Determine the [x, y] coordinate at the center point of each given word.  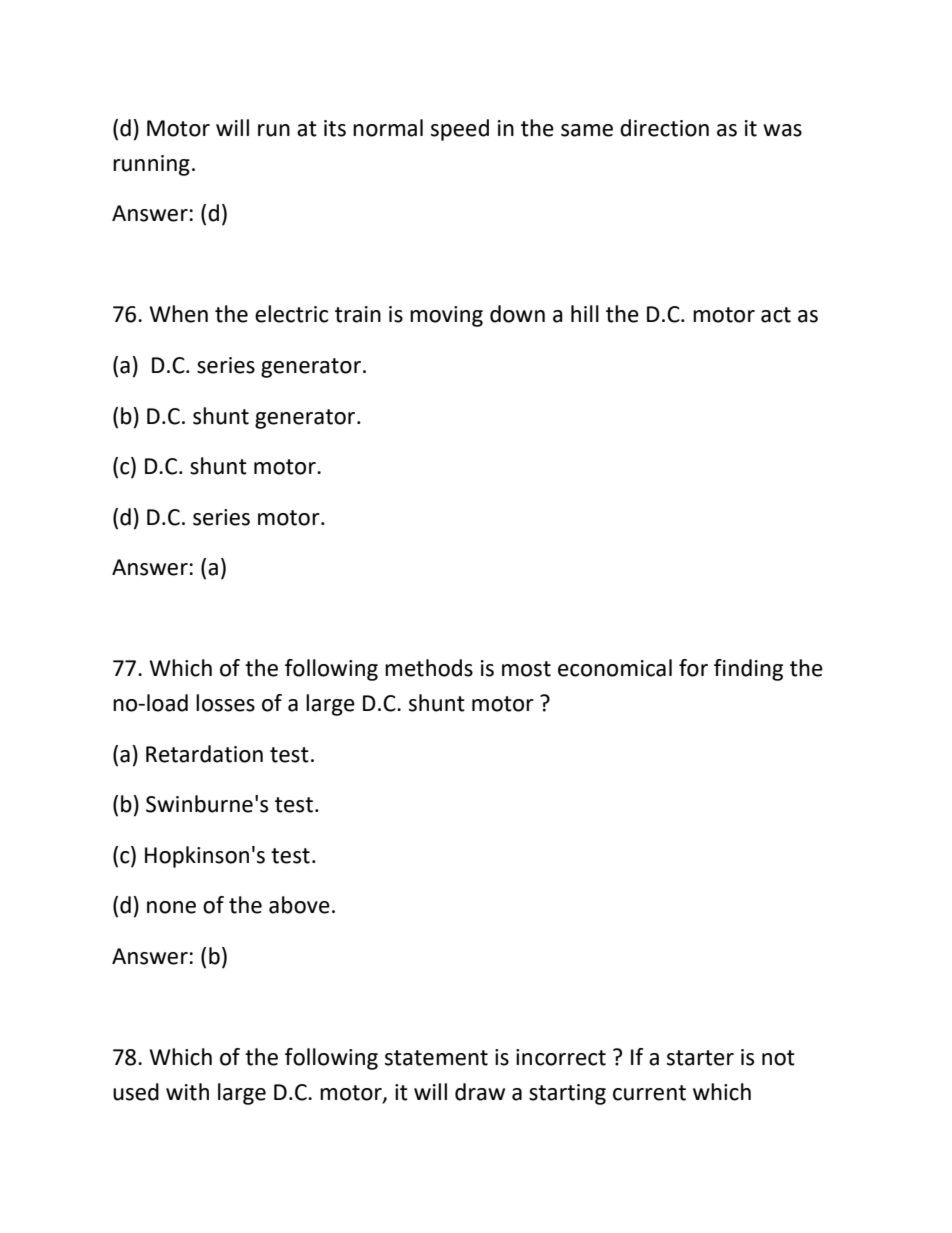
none [171, 907]
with [187, 1092]
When [178, 314]
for [693, 668]
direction [664, 128]
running [151, 165]
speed [460, 130]
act [776, 315]
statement [436, 1058]
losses [225, 703]
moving [446, 316]
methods [429, 668]
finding [748, 670]
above [299, 905]
